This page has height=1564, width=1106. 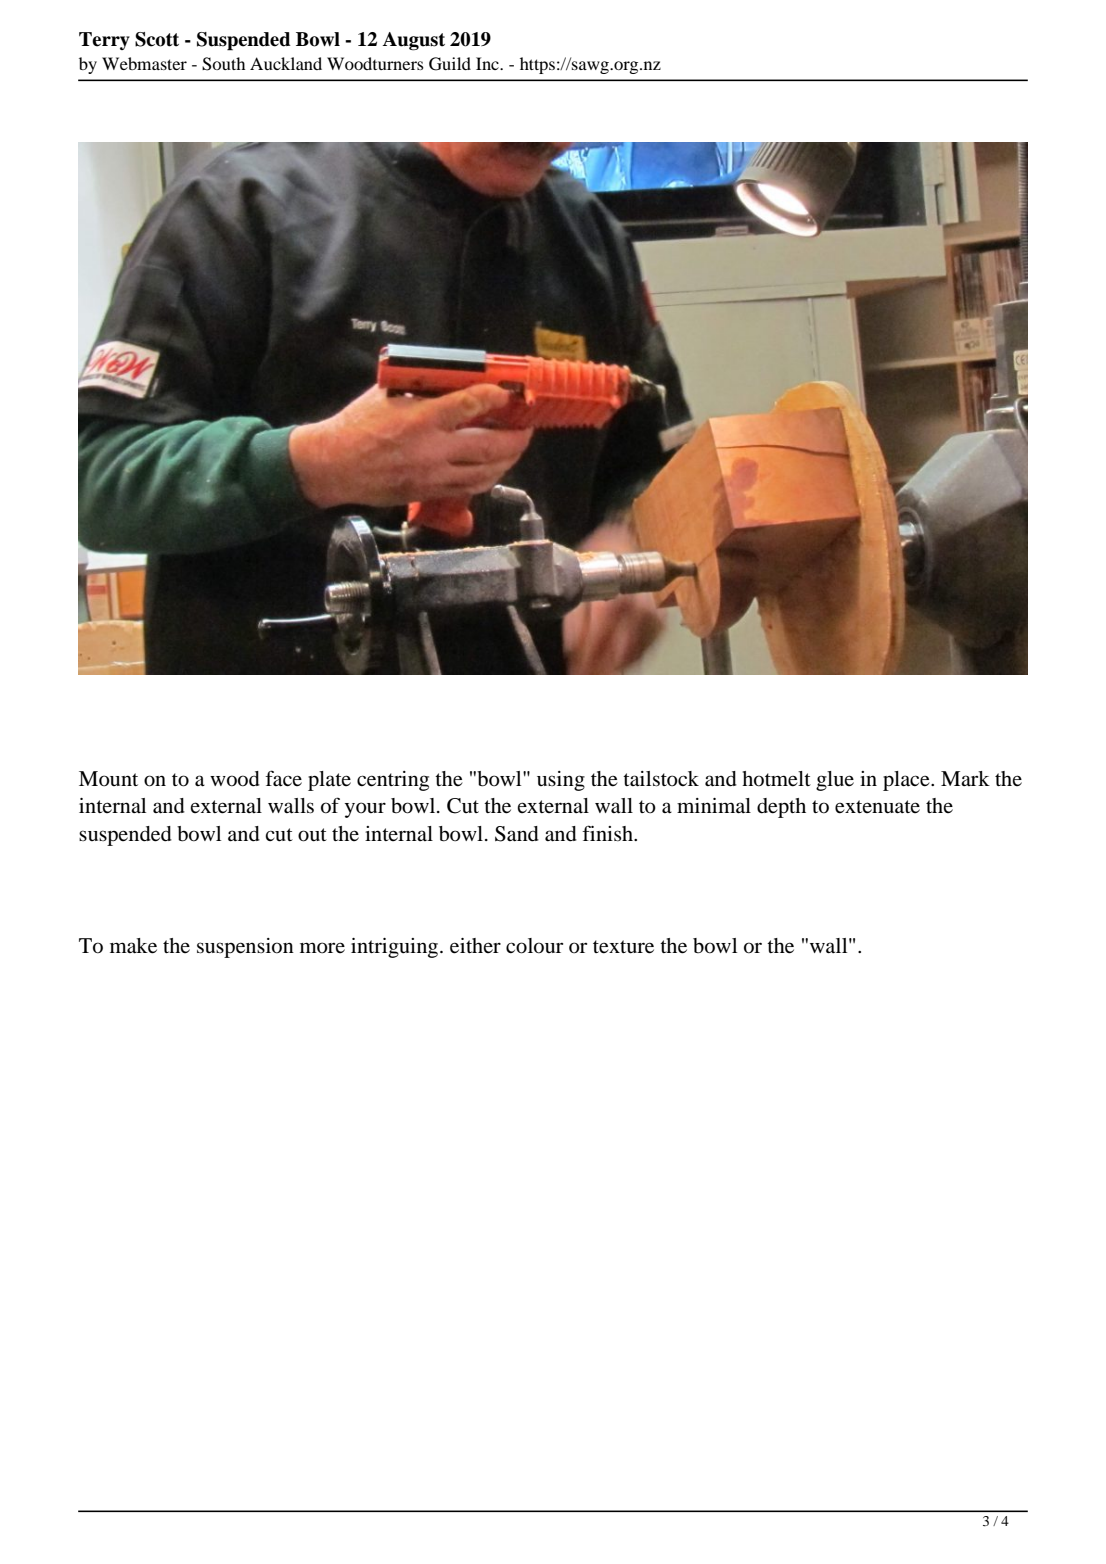 What do you see at coordinates (561, 781) in the page?
I see `using` at bounding box center [561, 781].
